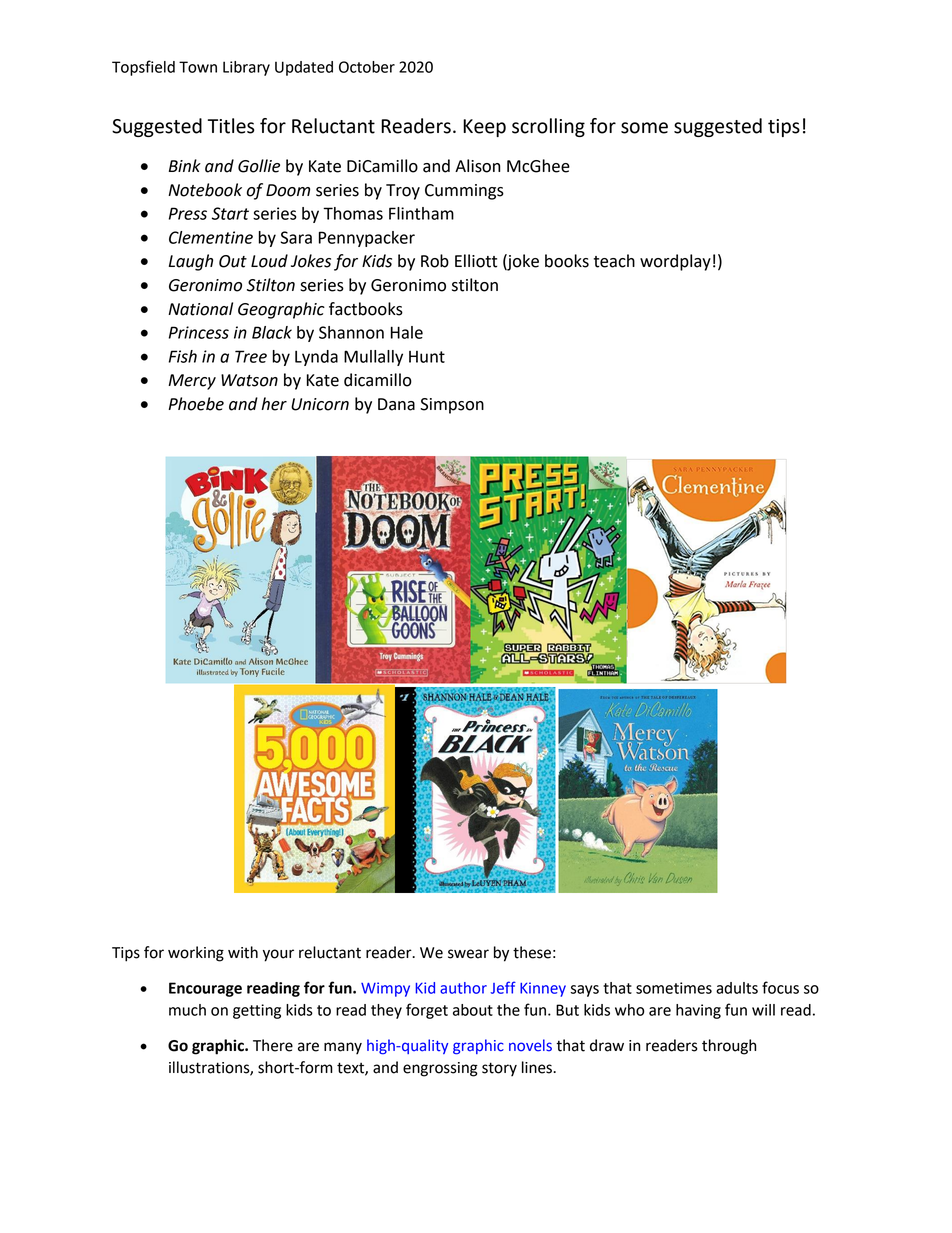 The height and width of the document is (1233, 952). What do you see at coordinates (243, 952) in the document?
I see `with` at bounding box center [243, 952].
